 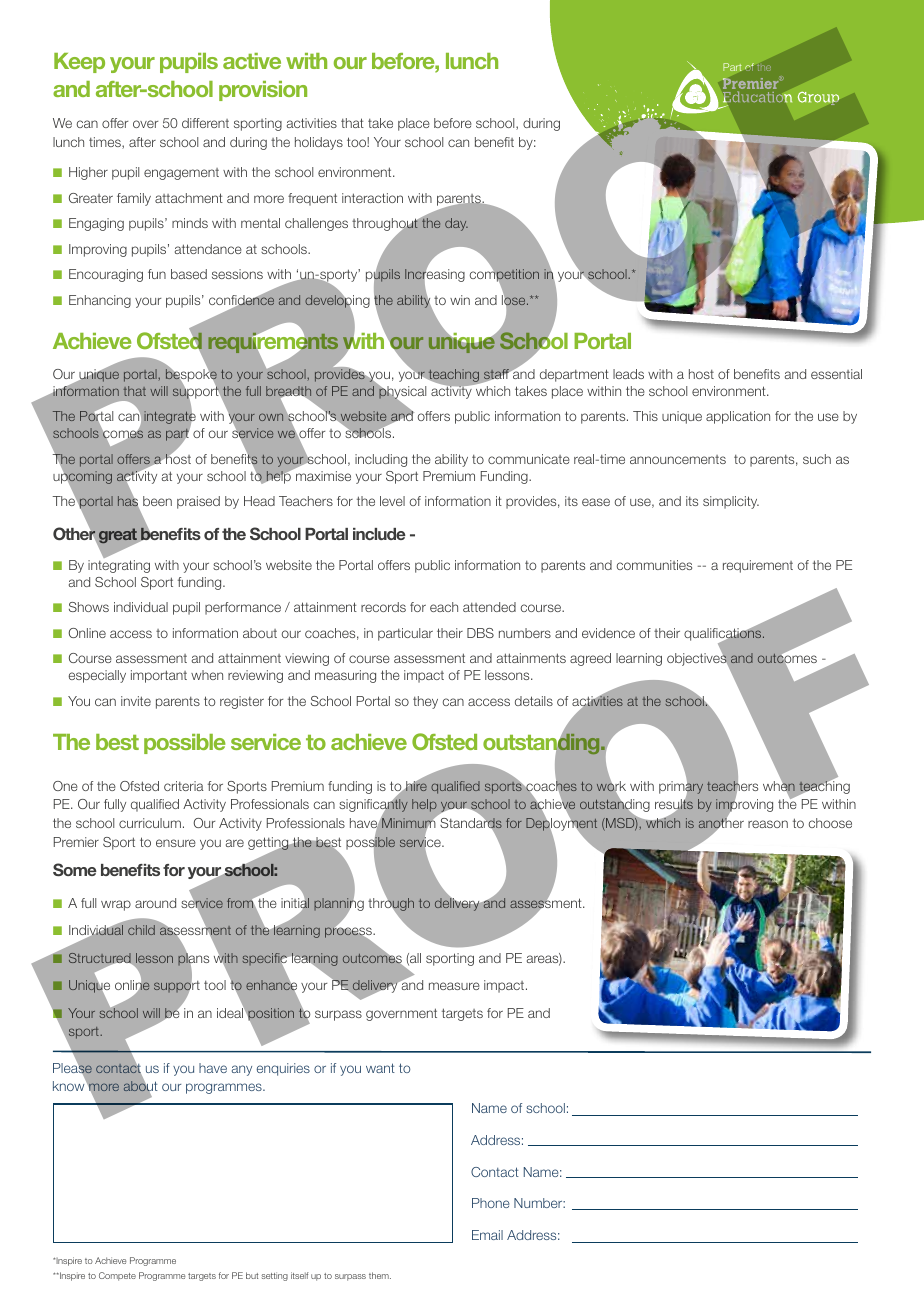 I want to click on important, so click(x=159, y=676).
